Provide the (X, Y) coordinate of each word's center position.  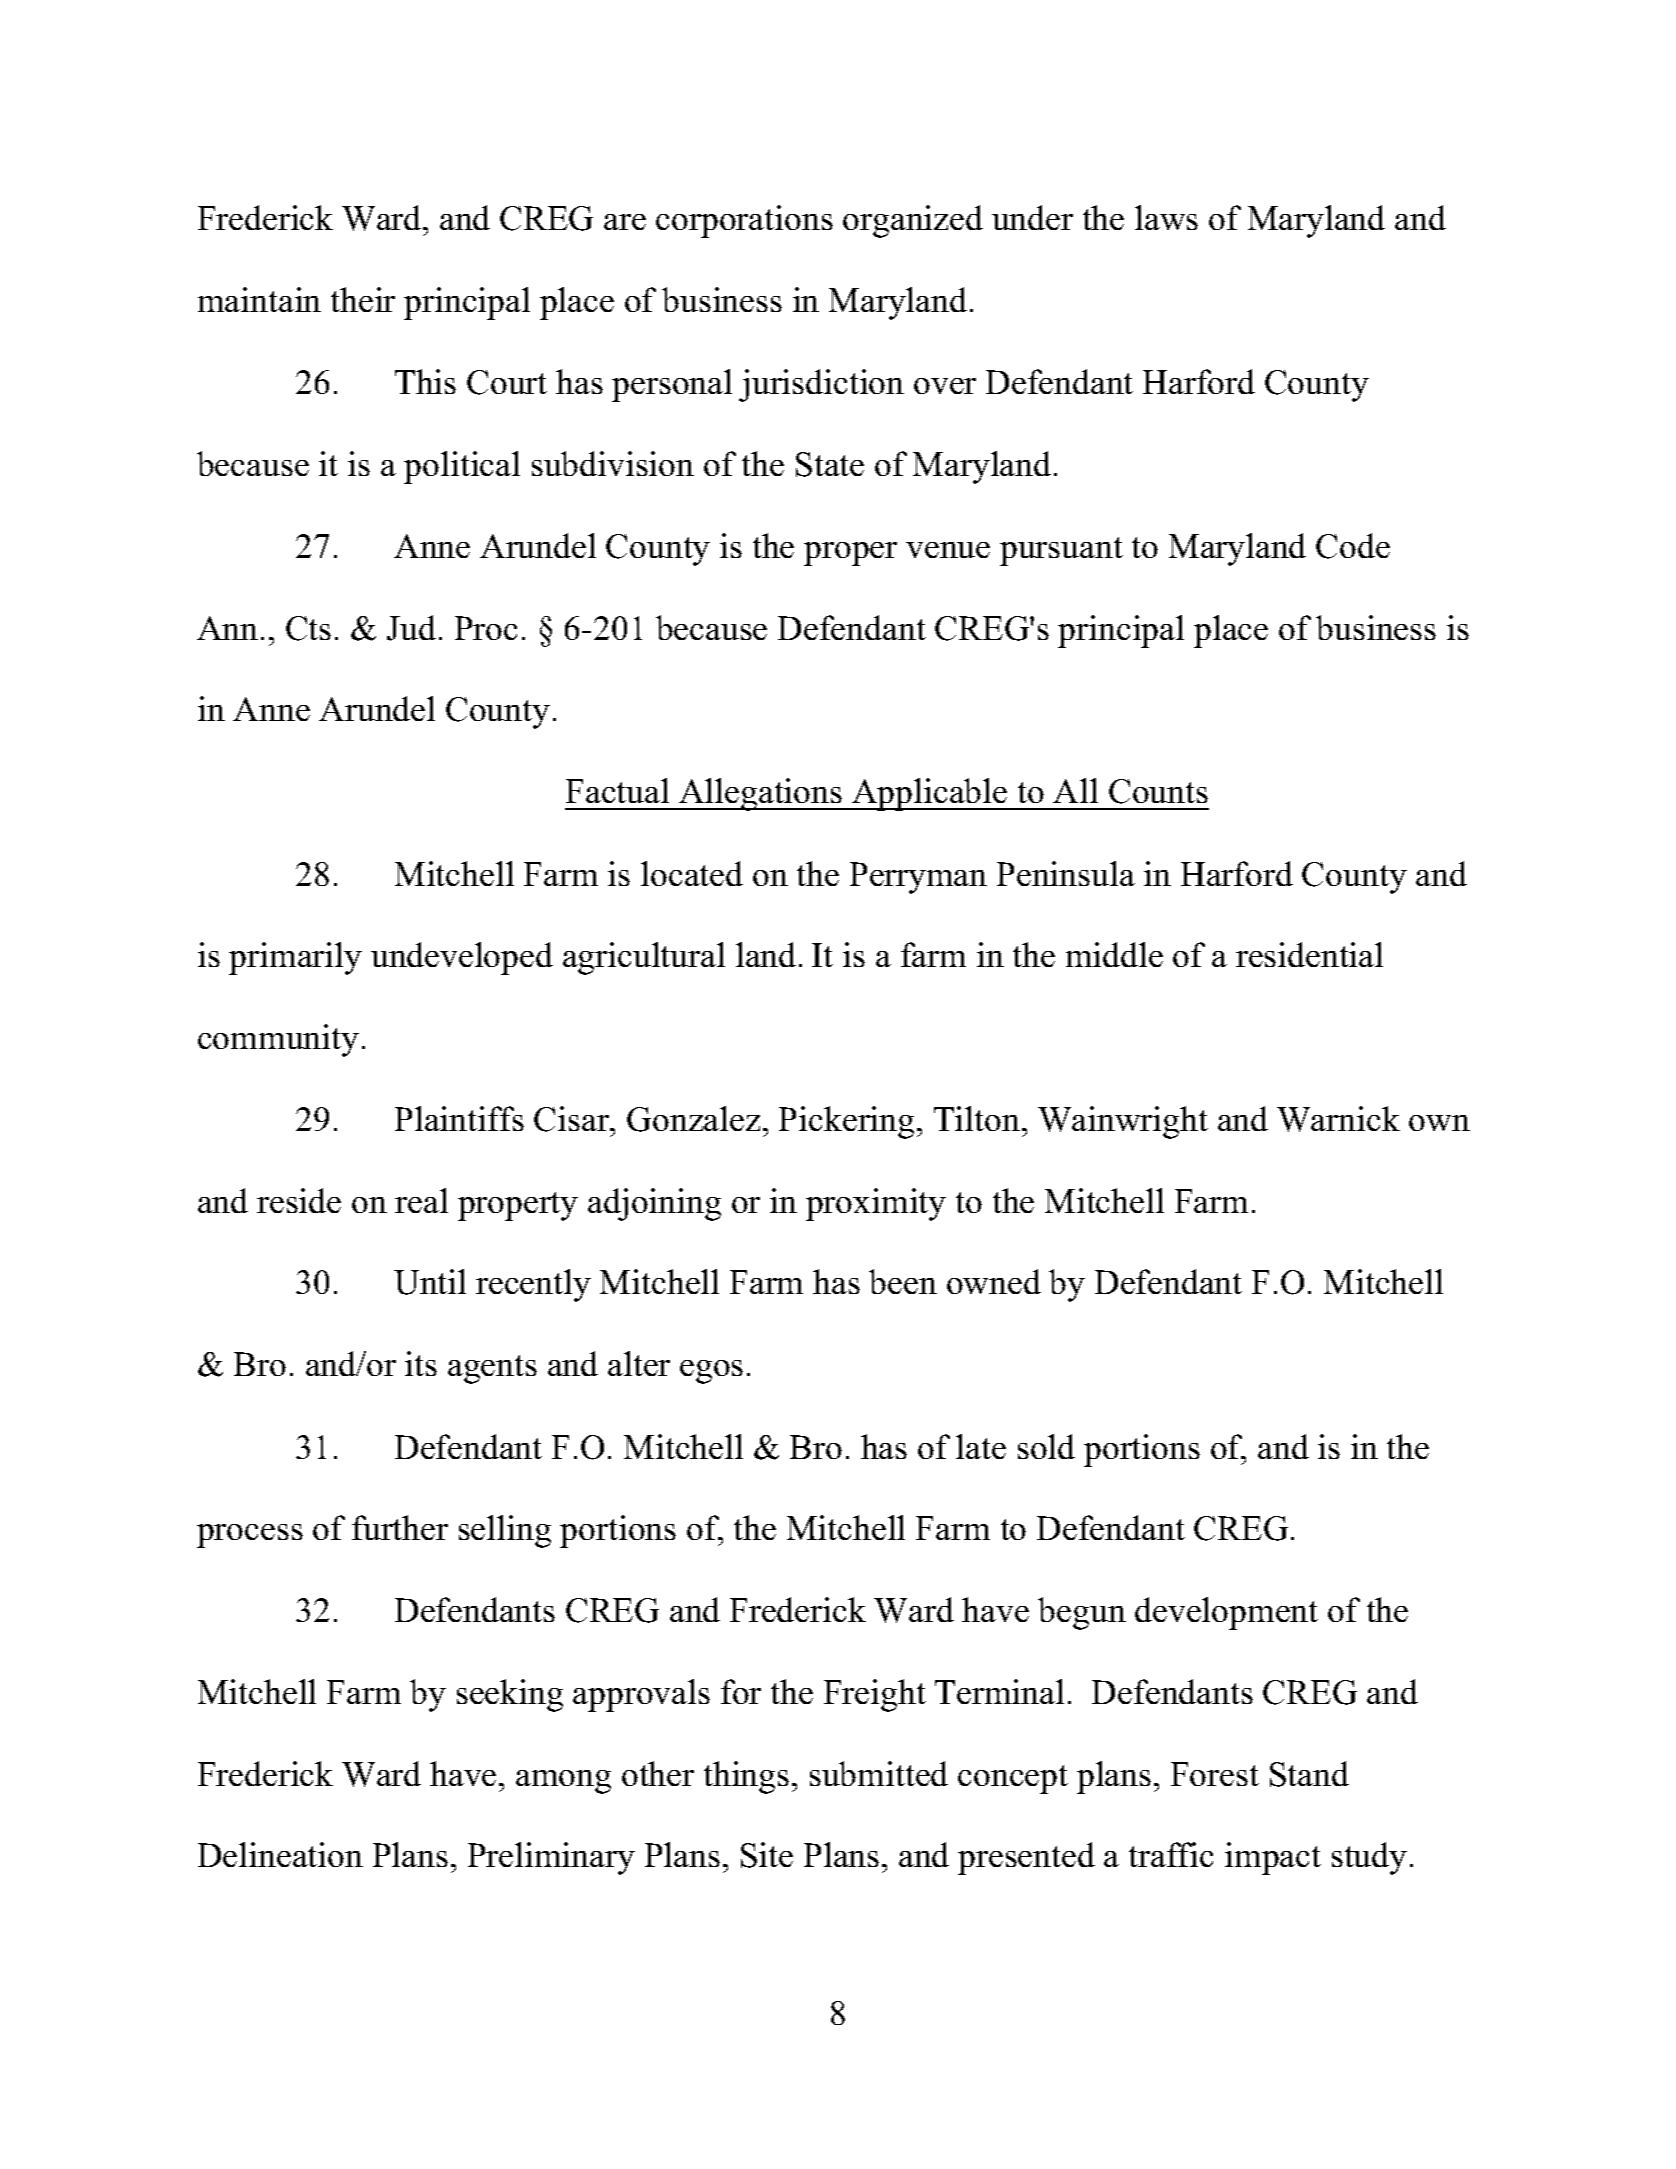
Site (767, 1855)
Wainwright (1123, 1122)
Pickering (846, 1122)
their (363, 299)
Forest (1215, 1774)
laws (1166, 217)
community (278, 1040)
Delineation (280, 1854)
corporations (744, 221)
